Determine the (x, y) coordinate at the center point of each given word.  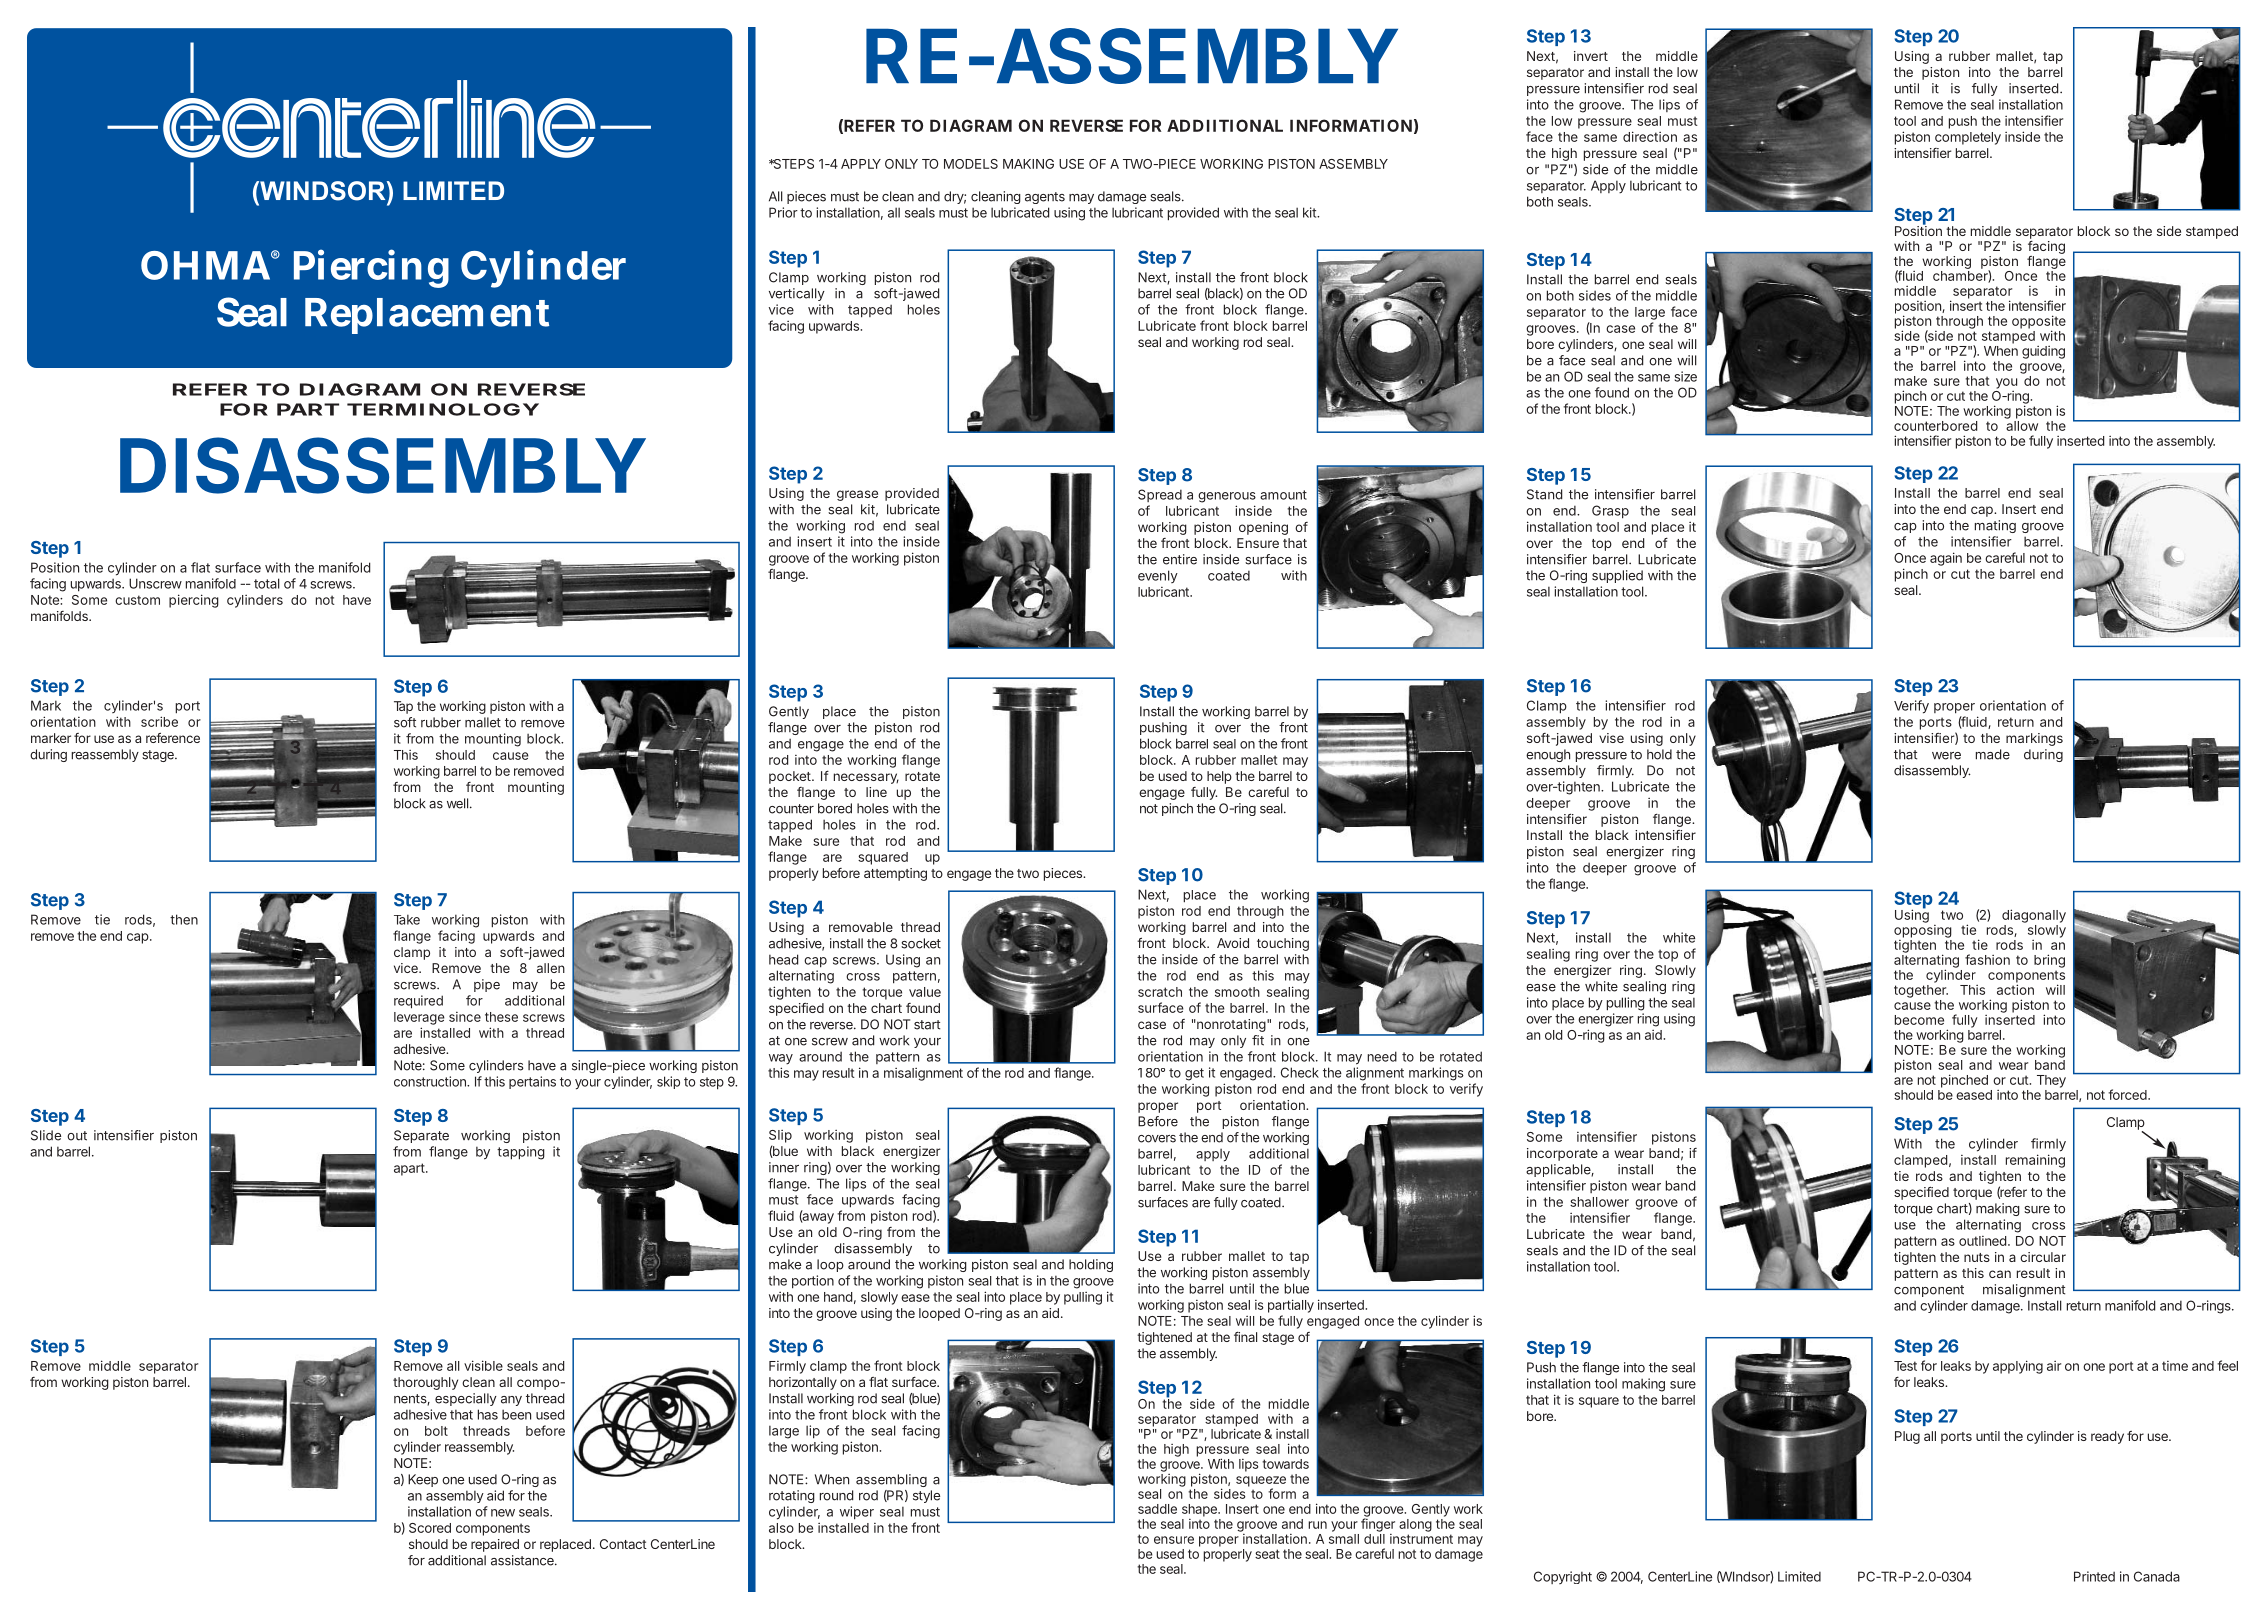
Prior (783, 212)
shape (1199, 1510)
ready (2107, 1437)
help (1219, 777)
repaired (495, 1545)
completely (1968, 138)
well (457, 803)
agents (1045, 198)
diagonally (2034, 916)
